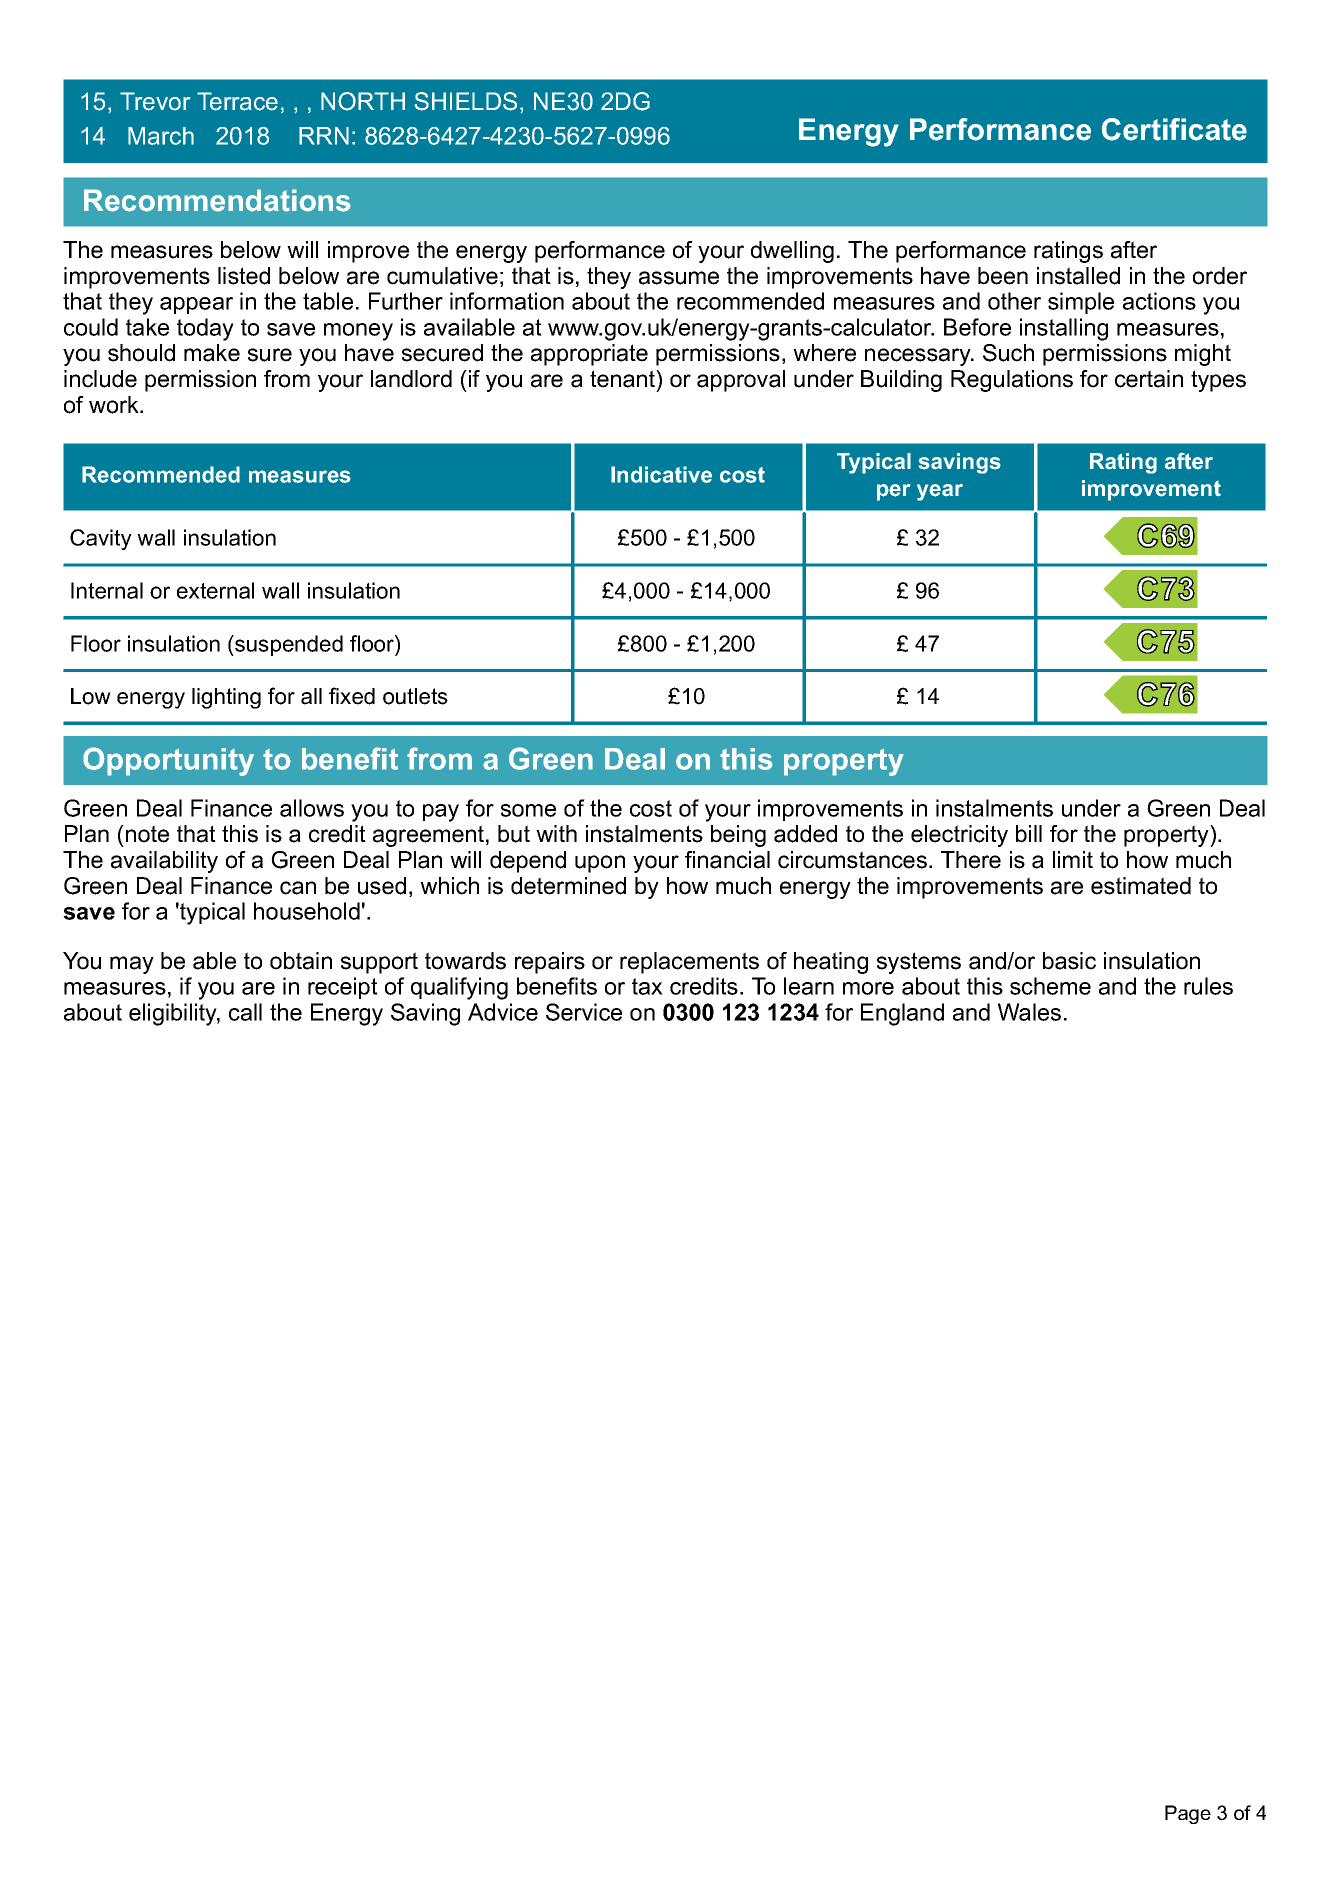 This screenshot has width=1330, height=1882. I want to click on call, so click(245, 1012).
